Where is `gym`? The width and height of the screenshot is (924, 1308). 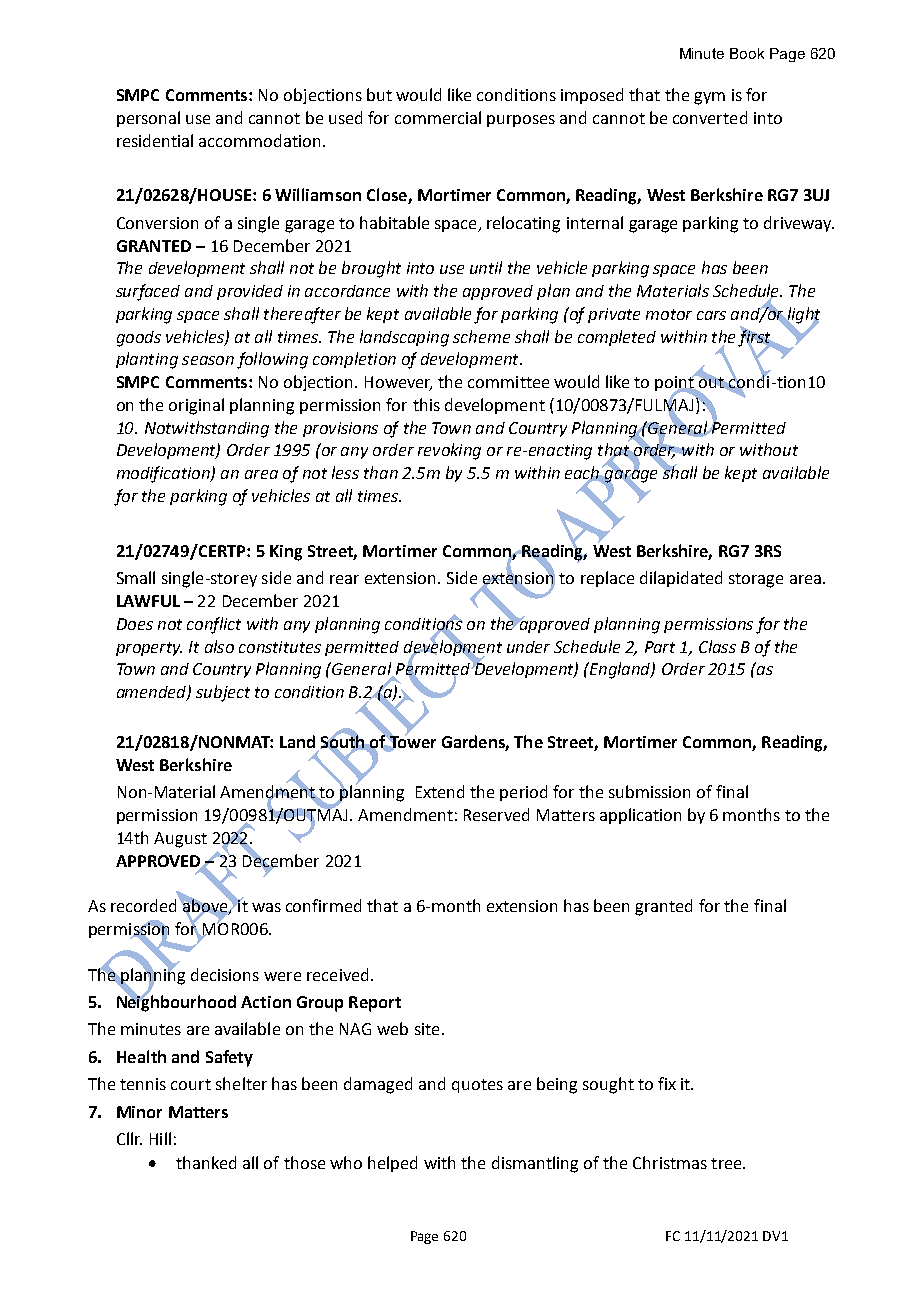 gym is located at coordinates (709, 98).
